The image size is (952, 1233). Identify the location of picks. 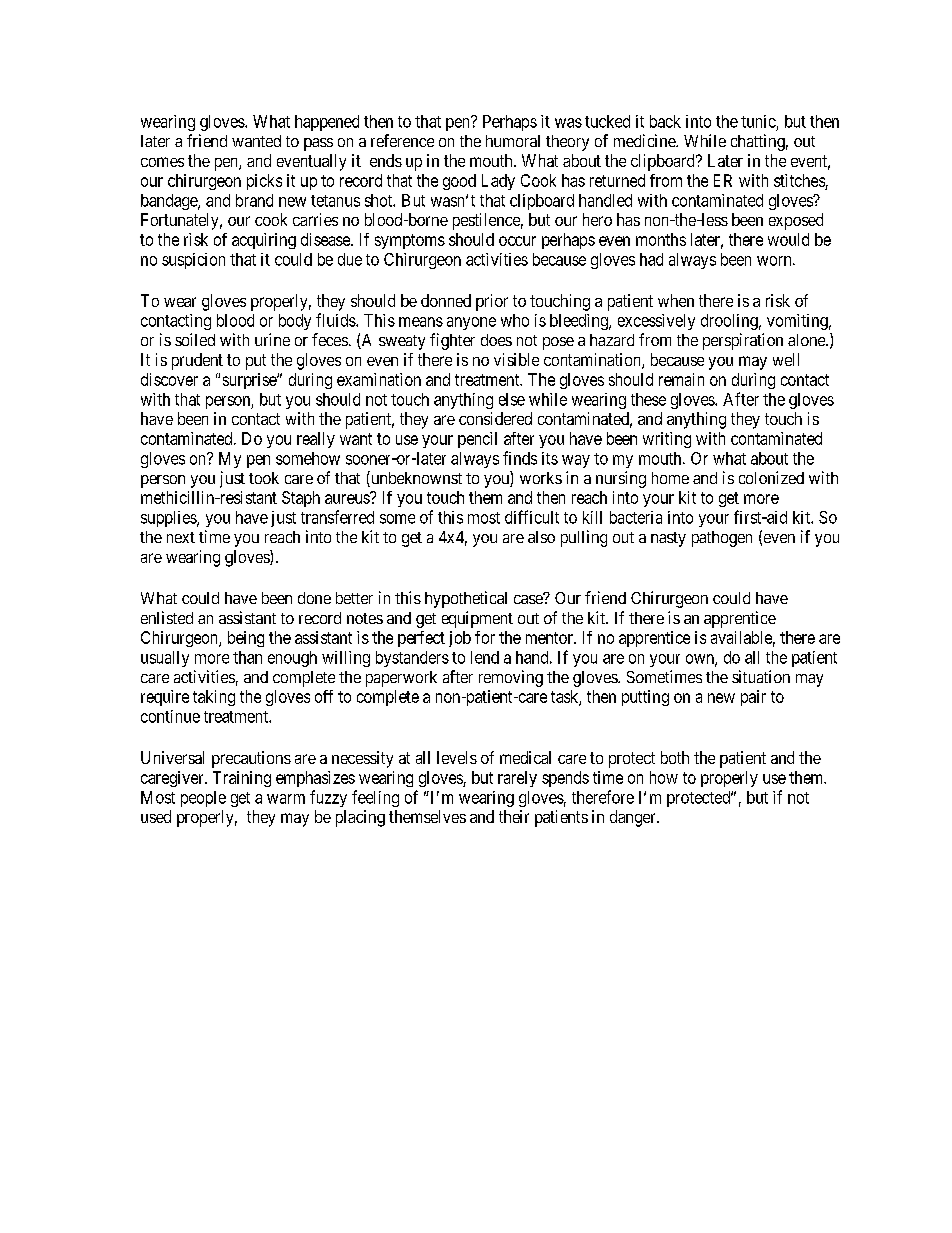
(264, 182).
